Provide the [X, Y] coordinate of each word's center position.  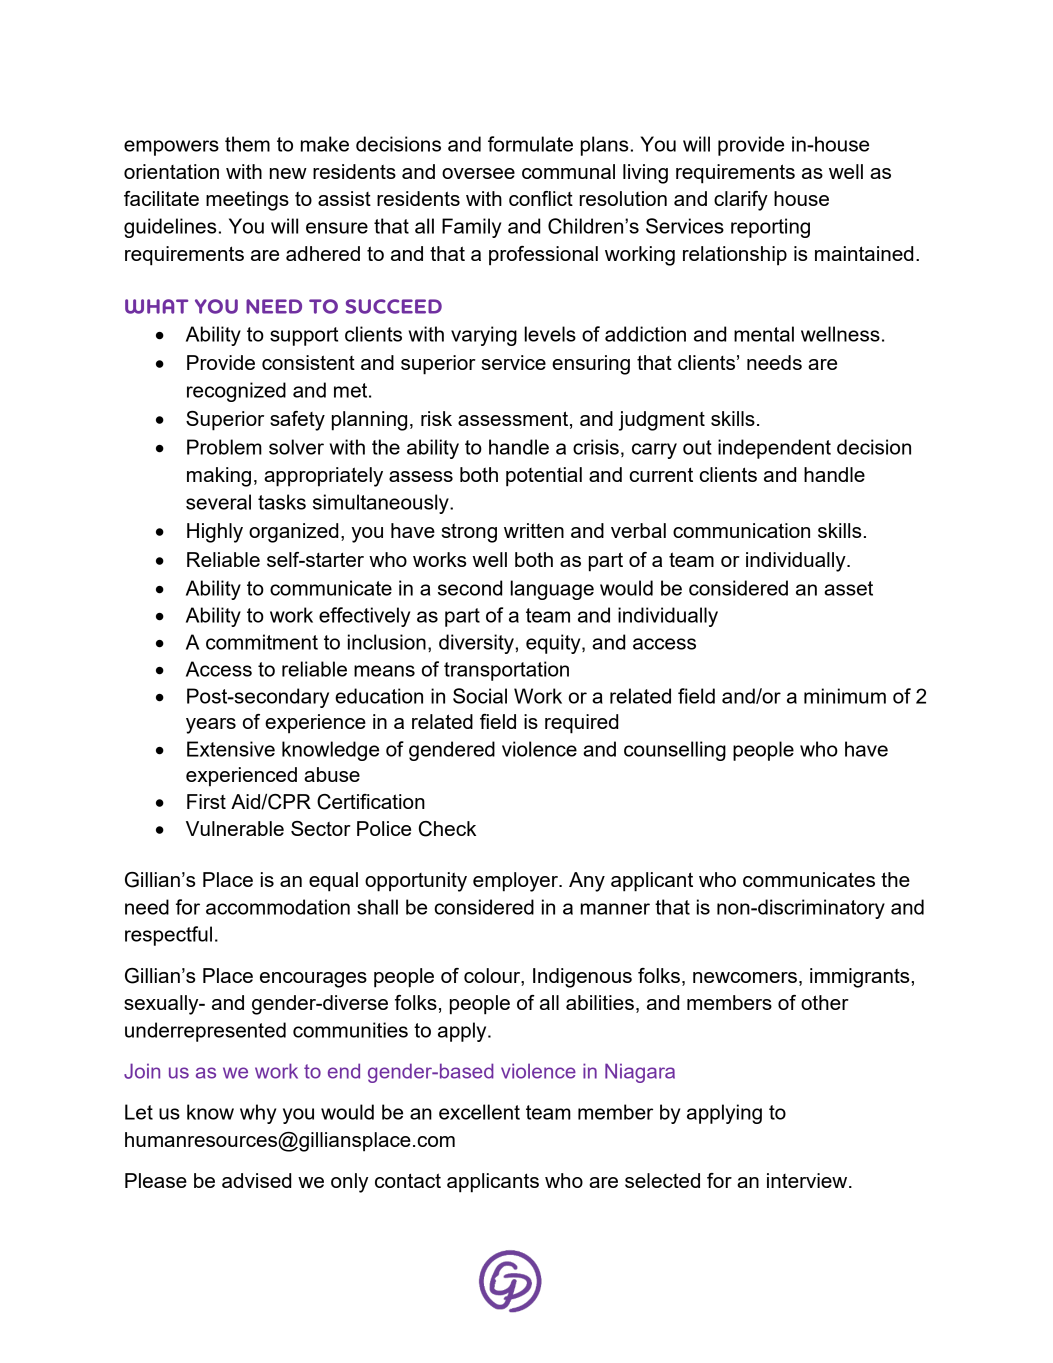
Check [447, 829]
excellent [479, 1112]
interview [808, 1180]
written [534, 530]
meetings [247, 201]
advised [256, 1180]
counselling [675, 751]
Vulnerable [235, 828]
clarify [741, 201]
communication [741, 530]
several [218, 502]
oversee [478, 173]
